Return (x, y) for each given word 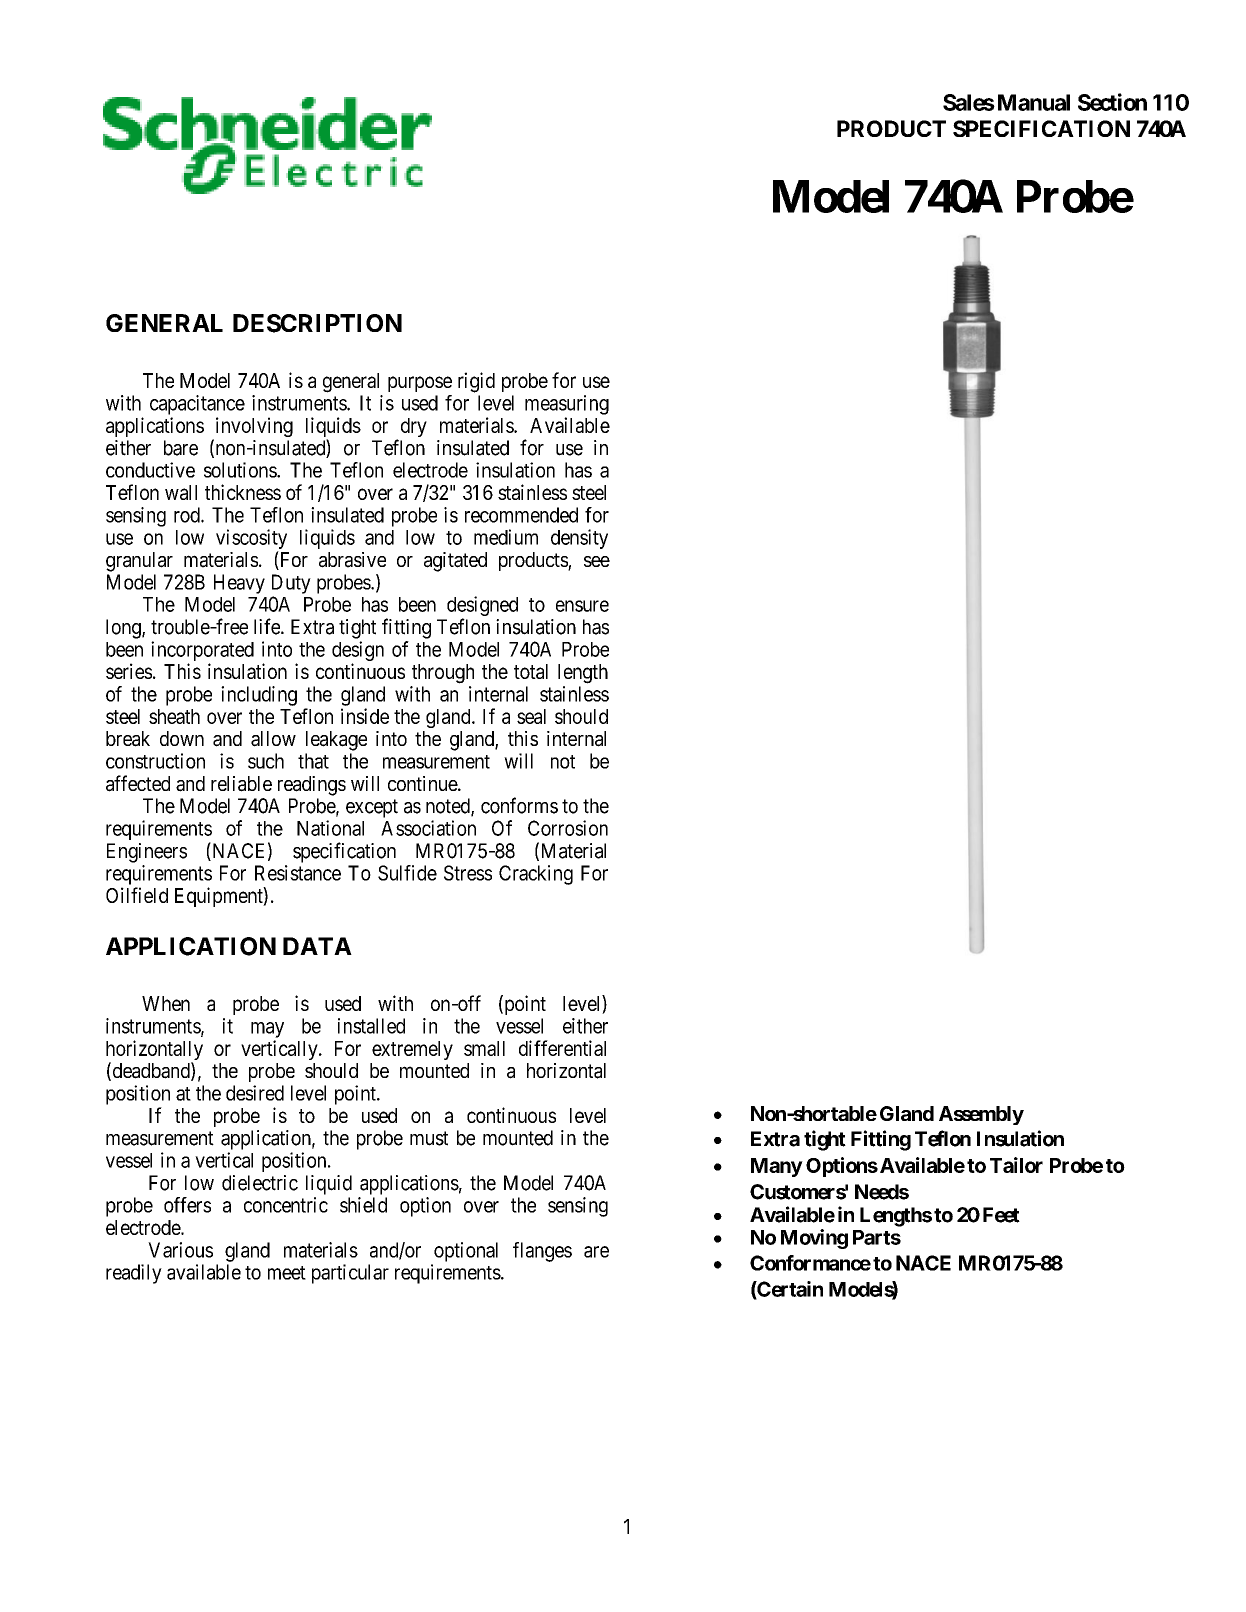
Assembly (981, 1115)
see (597, 561)
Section (1112, 102)
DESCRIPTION (317, 323)
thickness (243, 492)
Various (180, 1250)
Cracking (536, 875)
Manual (1034, 102)
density (579, 539)
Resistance (298, 873)
